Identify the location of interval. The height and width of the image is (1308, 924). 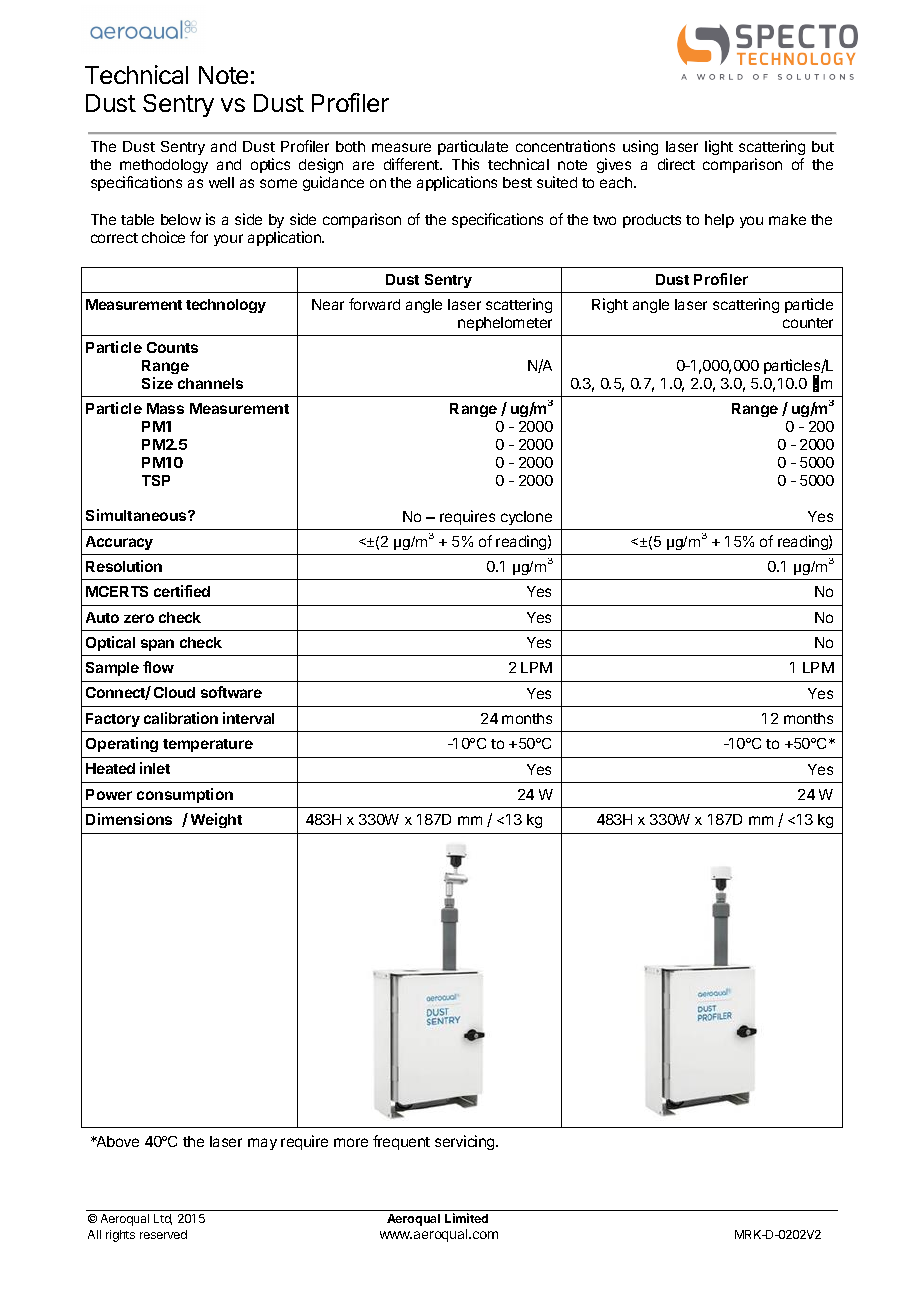
(248, 718).
